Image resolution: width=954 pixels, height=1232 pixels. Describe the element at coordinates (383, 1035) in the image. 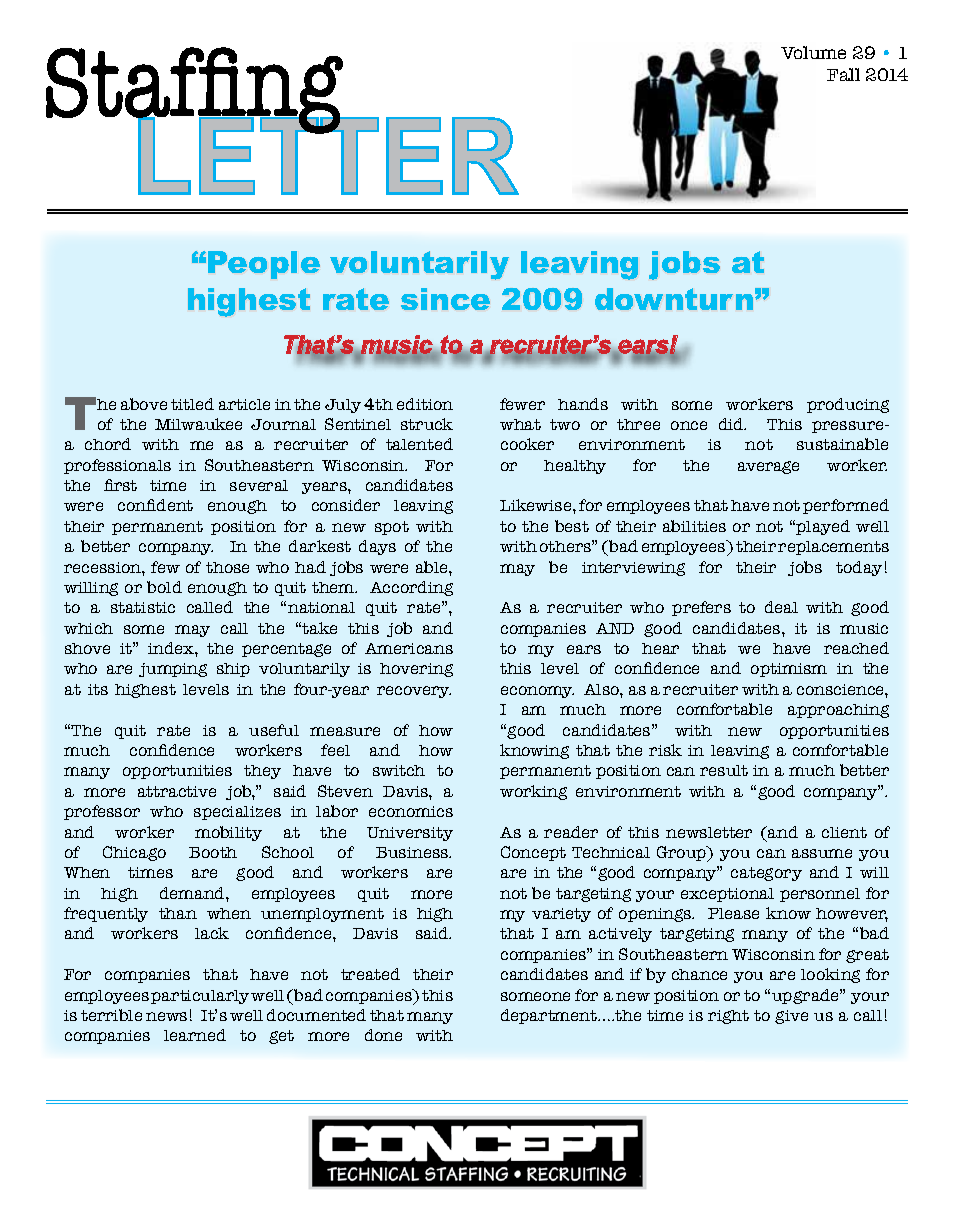

I see `done` at that location.
